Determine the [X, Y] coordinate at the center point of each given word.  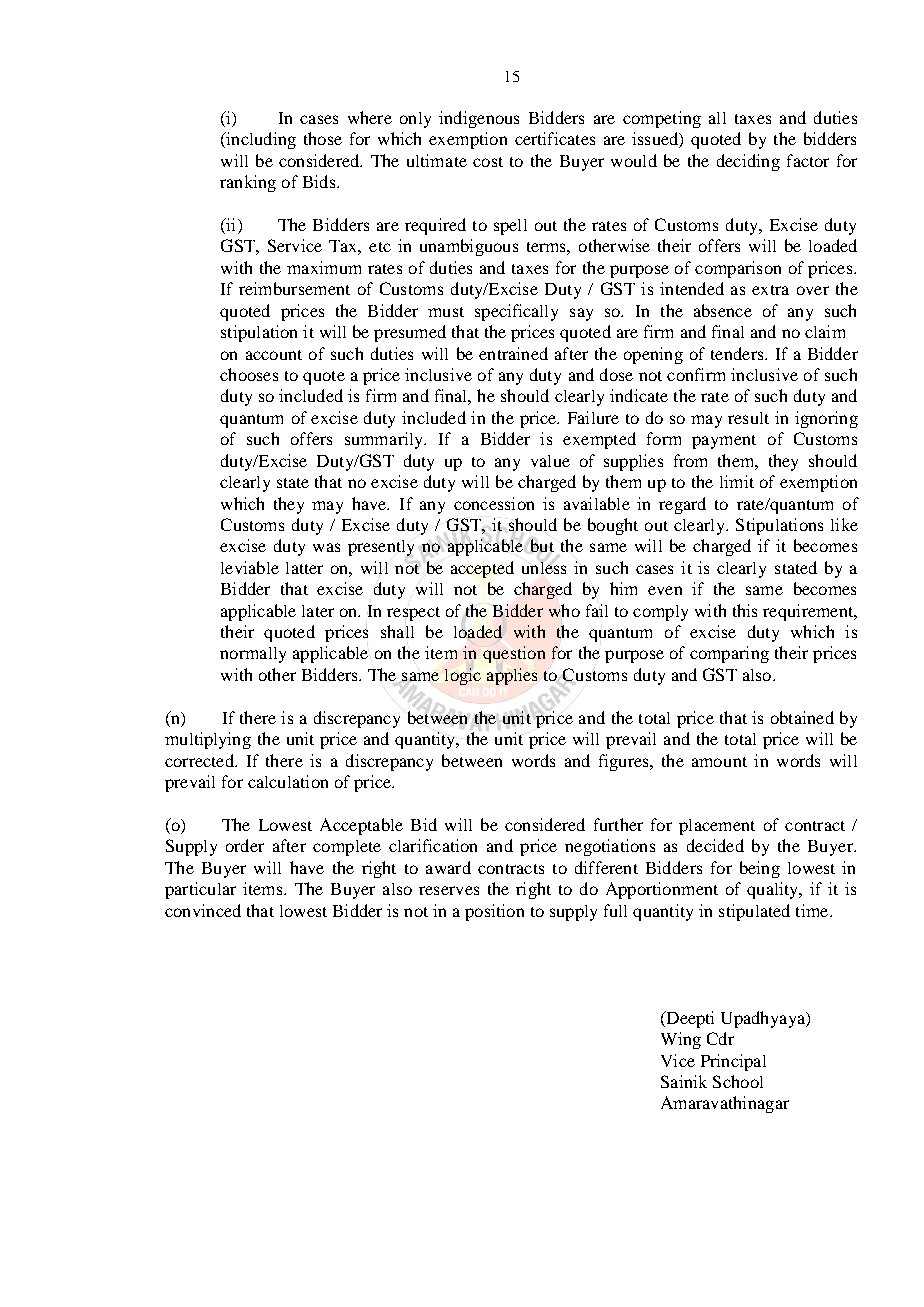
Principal [733, 1062]
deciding [748, 162]
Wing [681, 1040]
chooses [249, 374]
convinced [203, 910]
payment [724, 442]
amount [719, 762]
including [260, 140]
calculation [288, 781]
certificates [555, 138]
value [550, 461]
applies [512, 676]
